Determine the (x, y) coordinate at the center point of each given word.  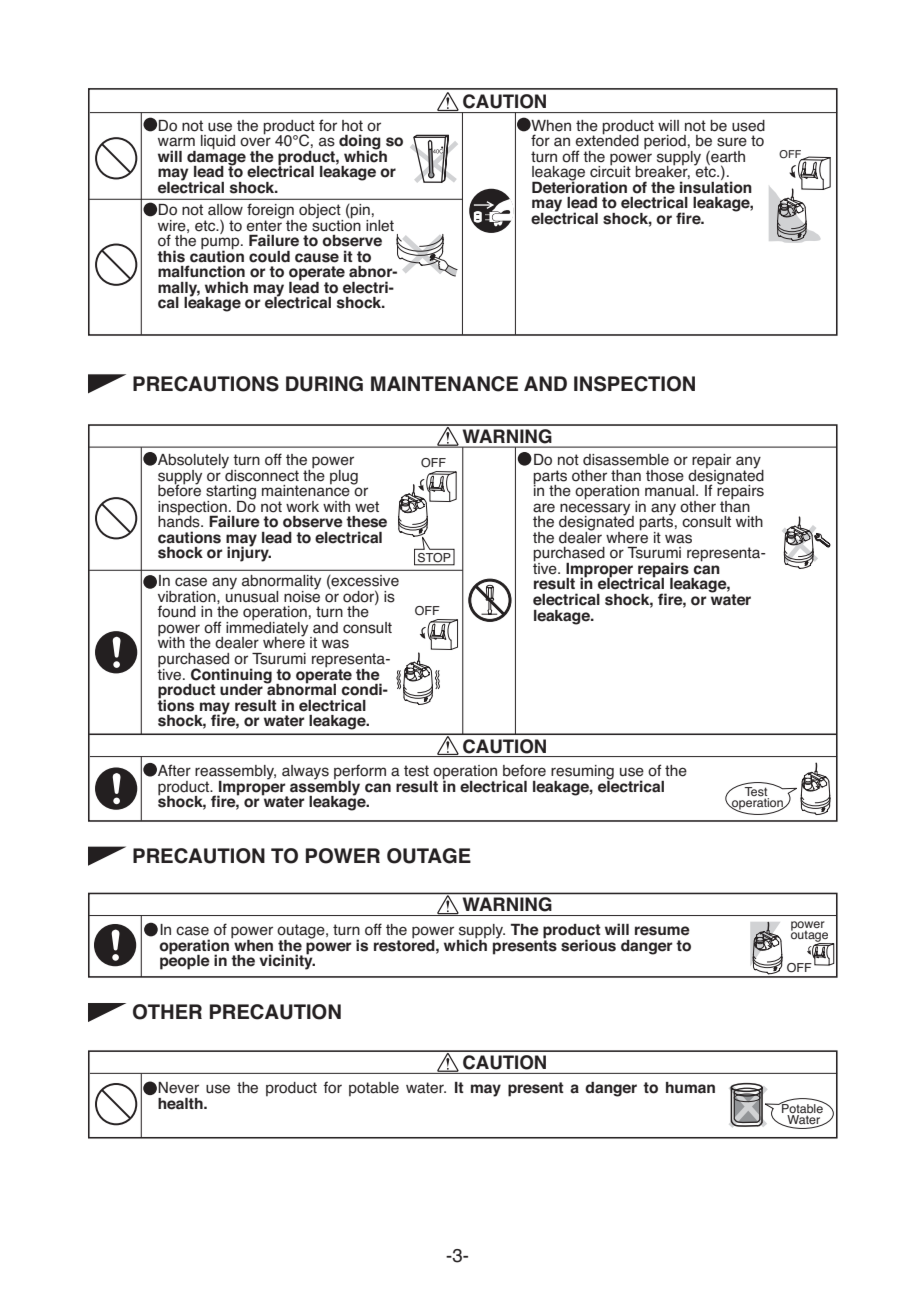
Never (178, 1088)
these (366, 522)
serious (588, 945)
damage (216, 157)
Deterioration (579, 186)
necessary (596, 510)
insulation (716, 186)
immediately (268, 629)
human (690, 1088)
